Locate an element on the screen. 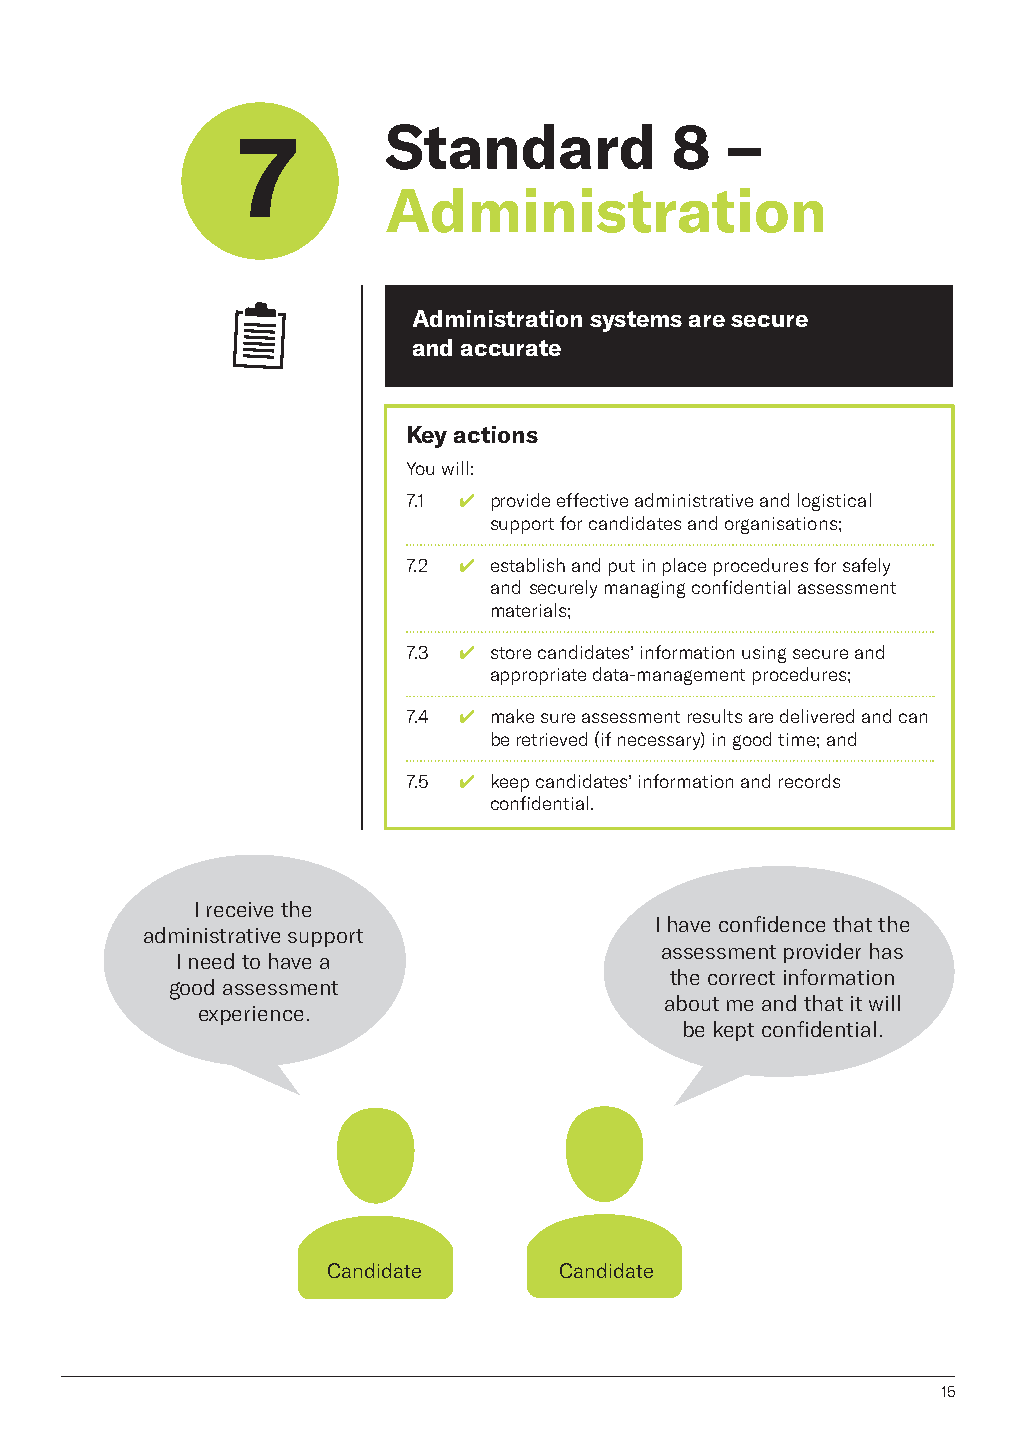  accurate is located at coordinates (511, 348).
